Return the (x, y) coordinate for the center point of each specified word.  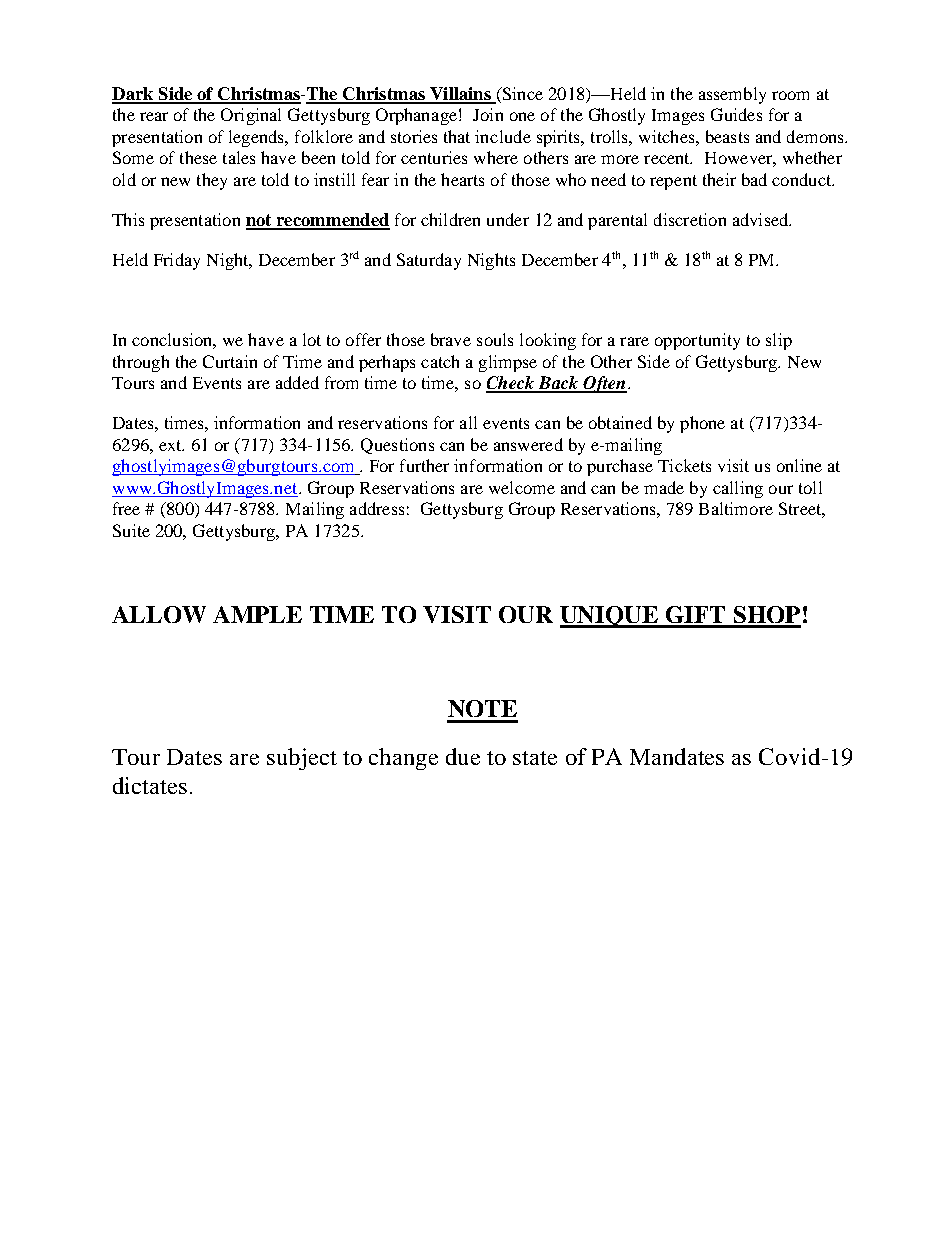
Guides (736, 114)
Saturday (429, 261)
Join (488, 114)
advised (762, 219)
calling (738, 489)
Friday (177, 261)
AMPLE (257, 614)
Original (251, 116)
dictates (150, 785)
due (463, 756)
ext (171, 445)
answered (528, 444)
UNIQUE (610, 617)
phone (702, 424)
